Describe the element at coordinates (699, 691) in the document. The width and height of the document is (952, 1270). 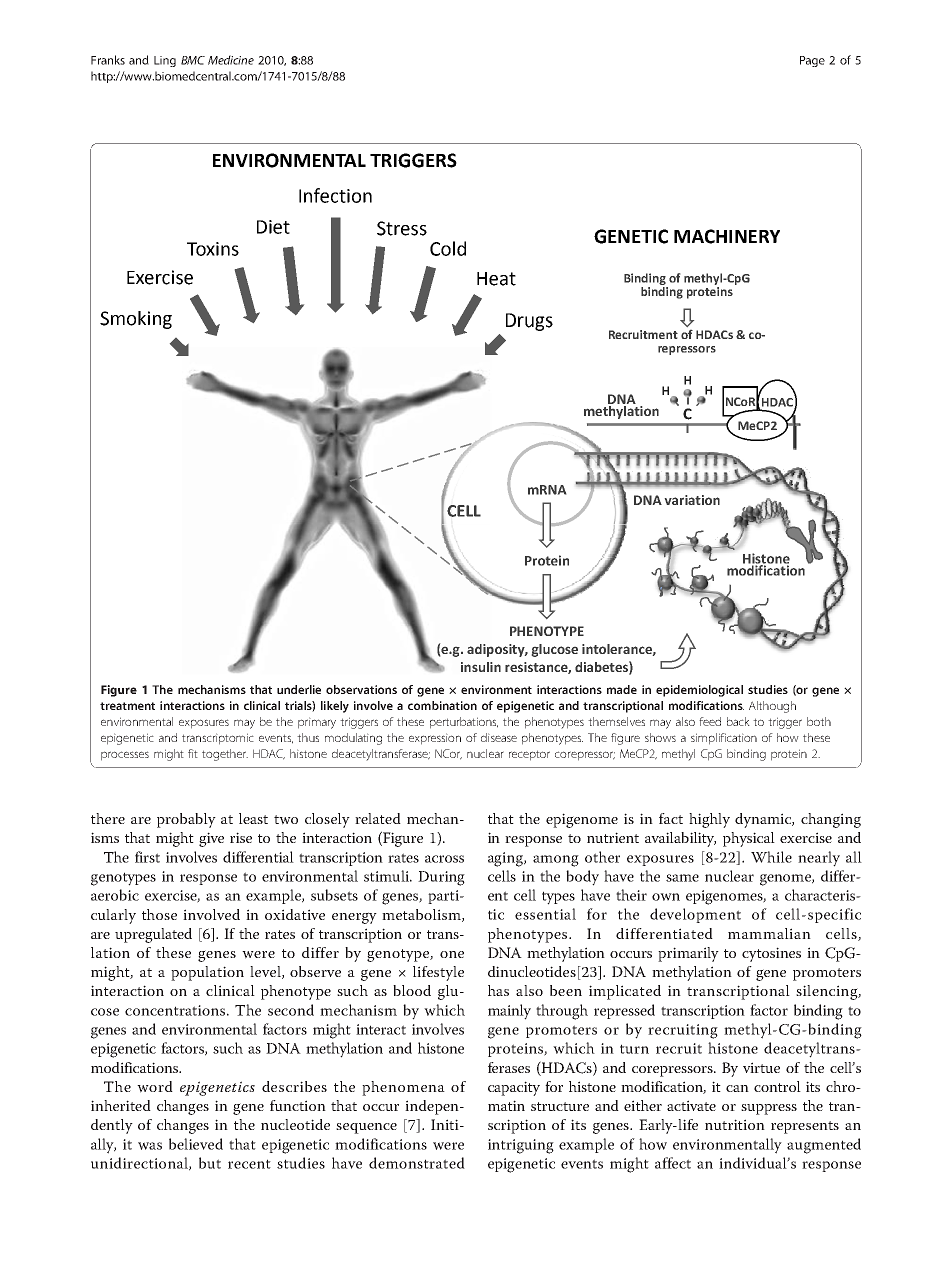
I see `epidemiological` at that location.
